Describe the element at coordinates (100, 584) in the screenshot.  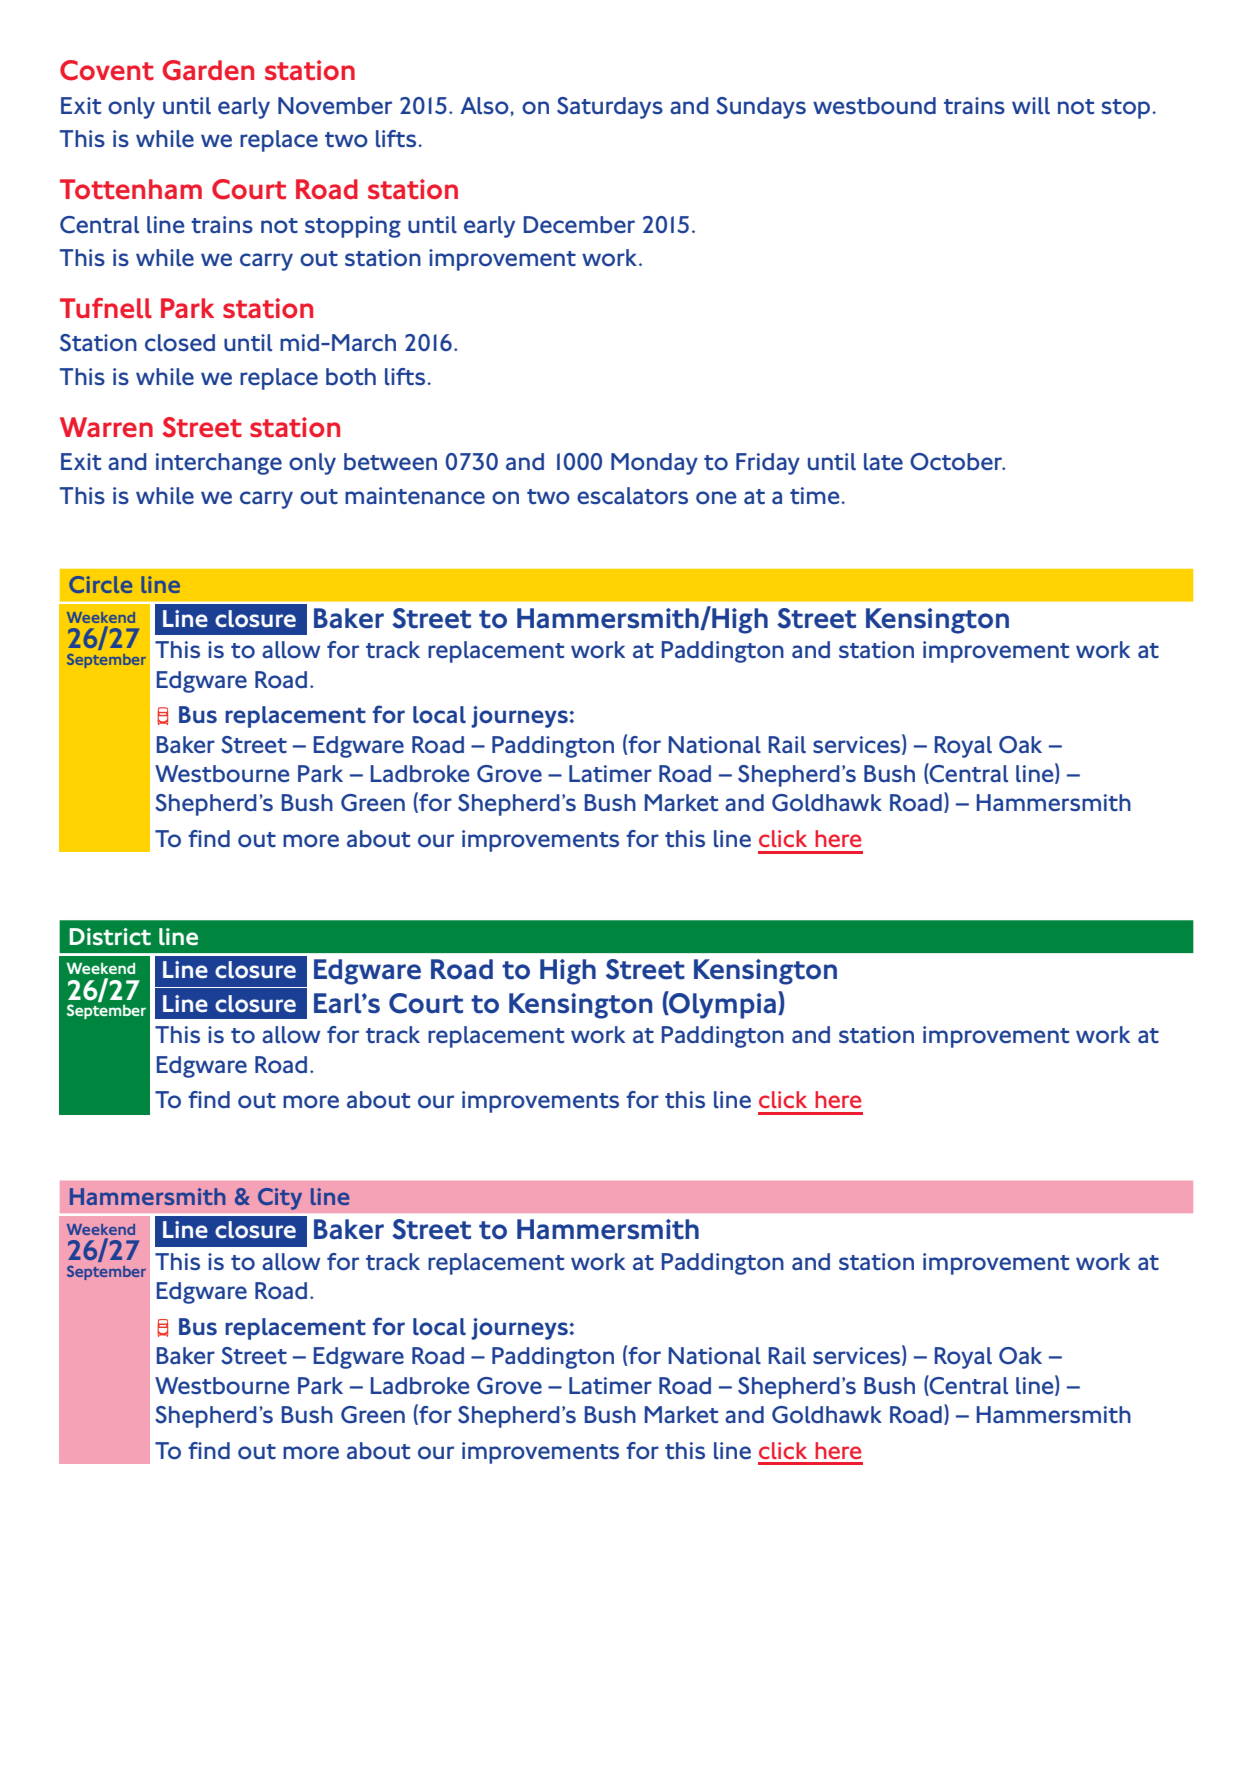
I see `Circle` at that location.
